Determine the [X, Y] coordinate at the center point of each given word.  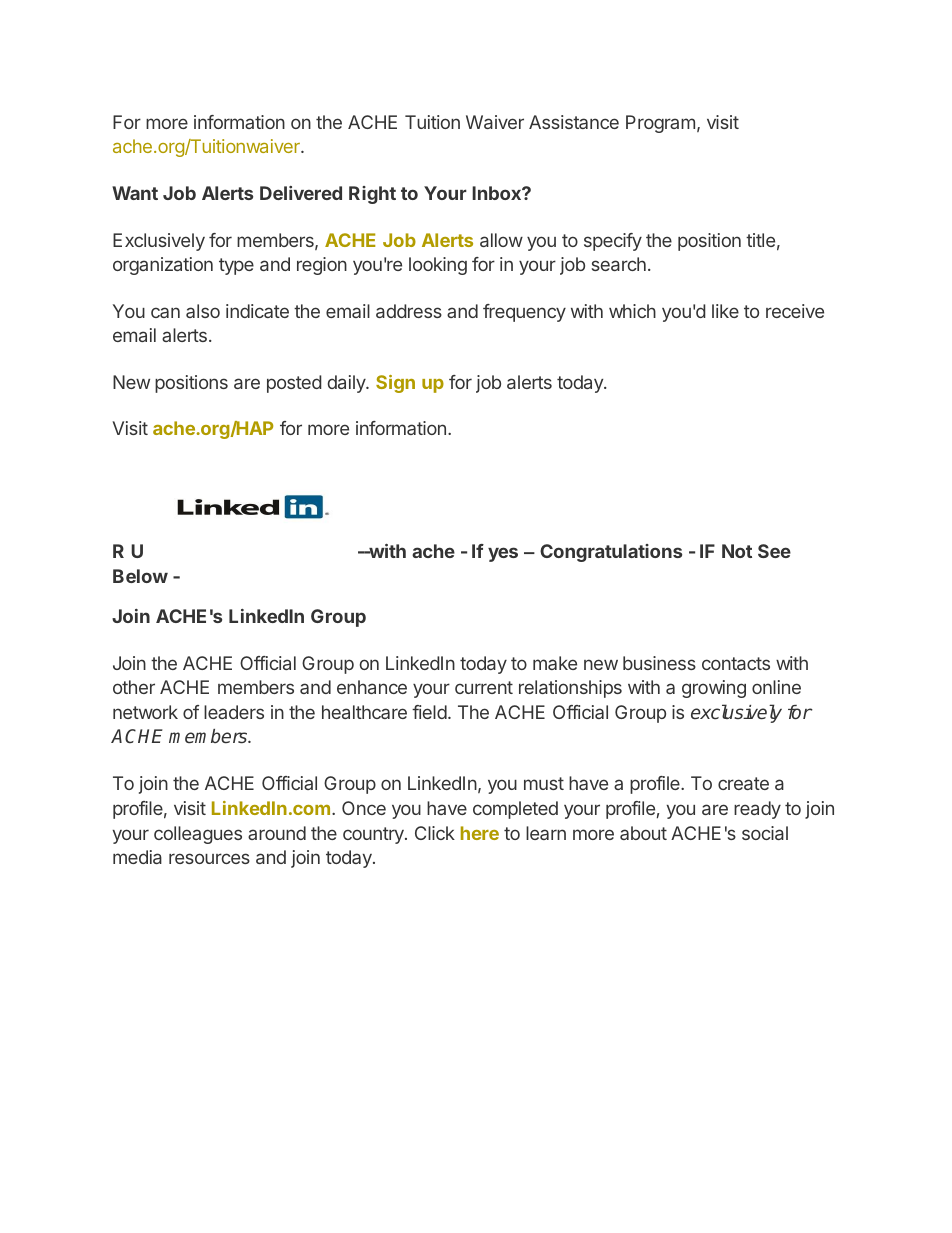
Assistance [574, 122]
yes [503, 554]
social [765, 833]
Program [660, 124]
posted [294, 384]
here [480, 833]
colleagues [198, 835]
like [725, 311]
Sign [395, 384]
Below [140, 576]
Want [135, 193]
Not [737, 551]
